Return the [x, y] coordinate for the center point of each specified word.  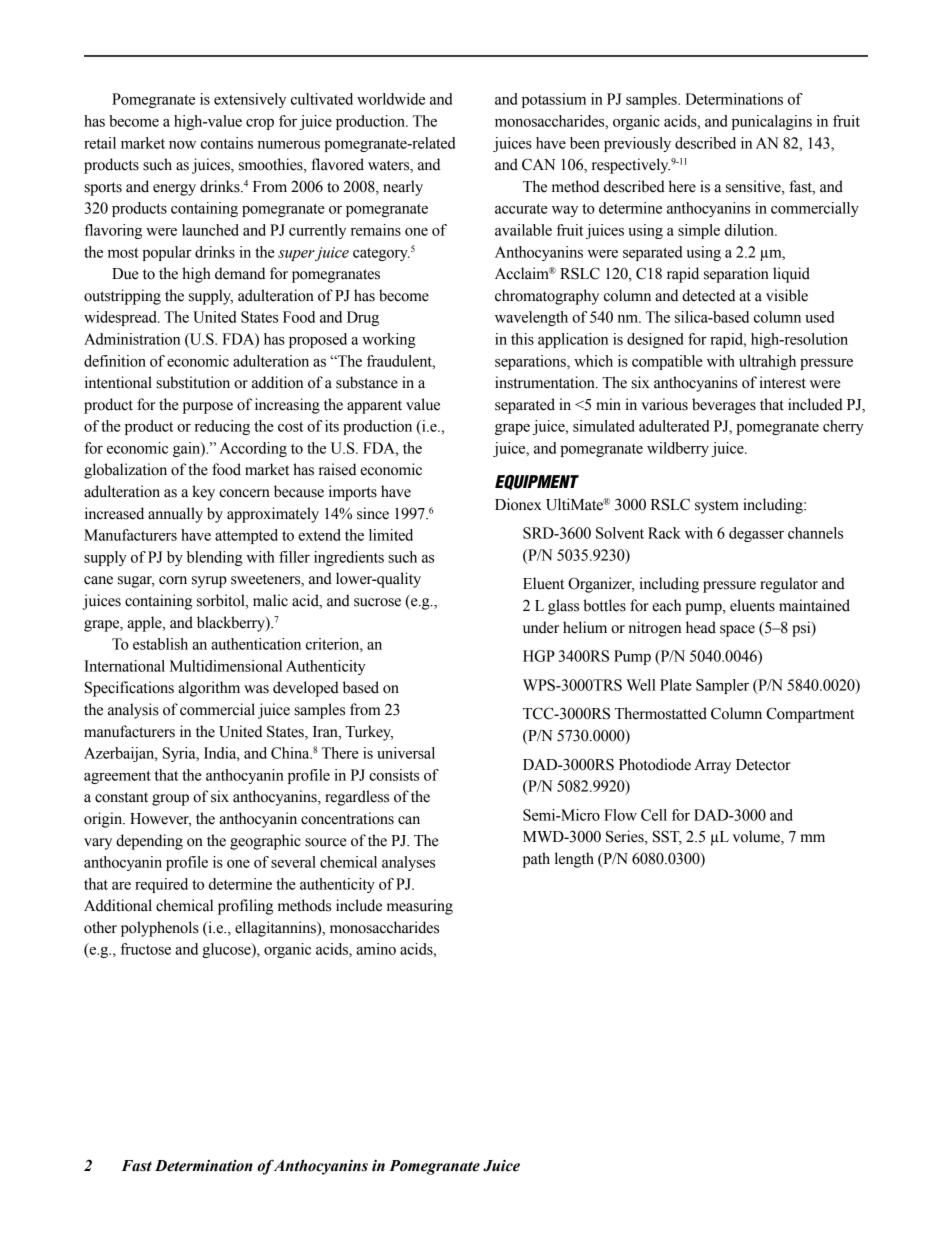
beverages [724, 406]
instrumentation [546, 382]
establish [160, 644]
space [737, 631]
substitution [193, 382]
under [541, 627]
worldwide [391, 99]
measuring [420, 907]
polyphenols [160, 929]
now [182, 145]
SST [667, 837]
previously [637, 144]
